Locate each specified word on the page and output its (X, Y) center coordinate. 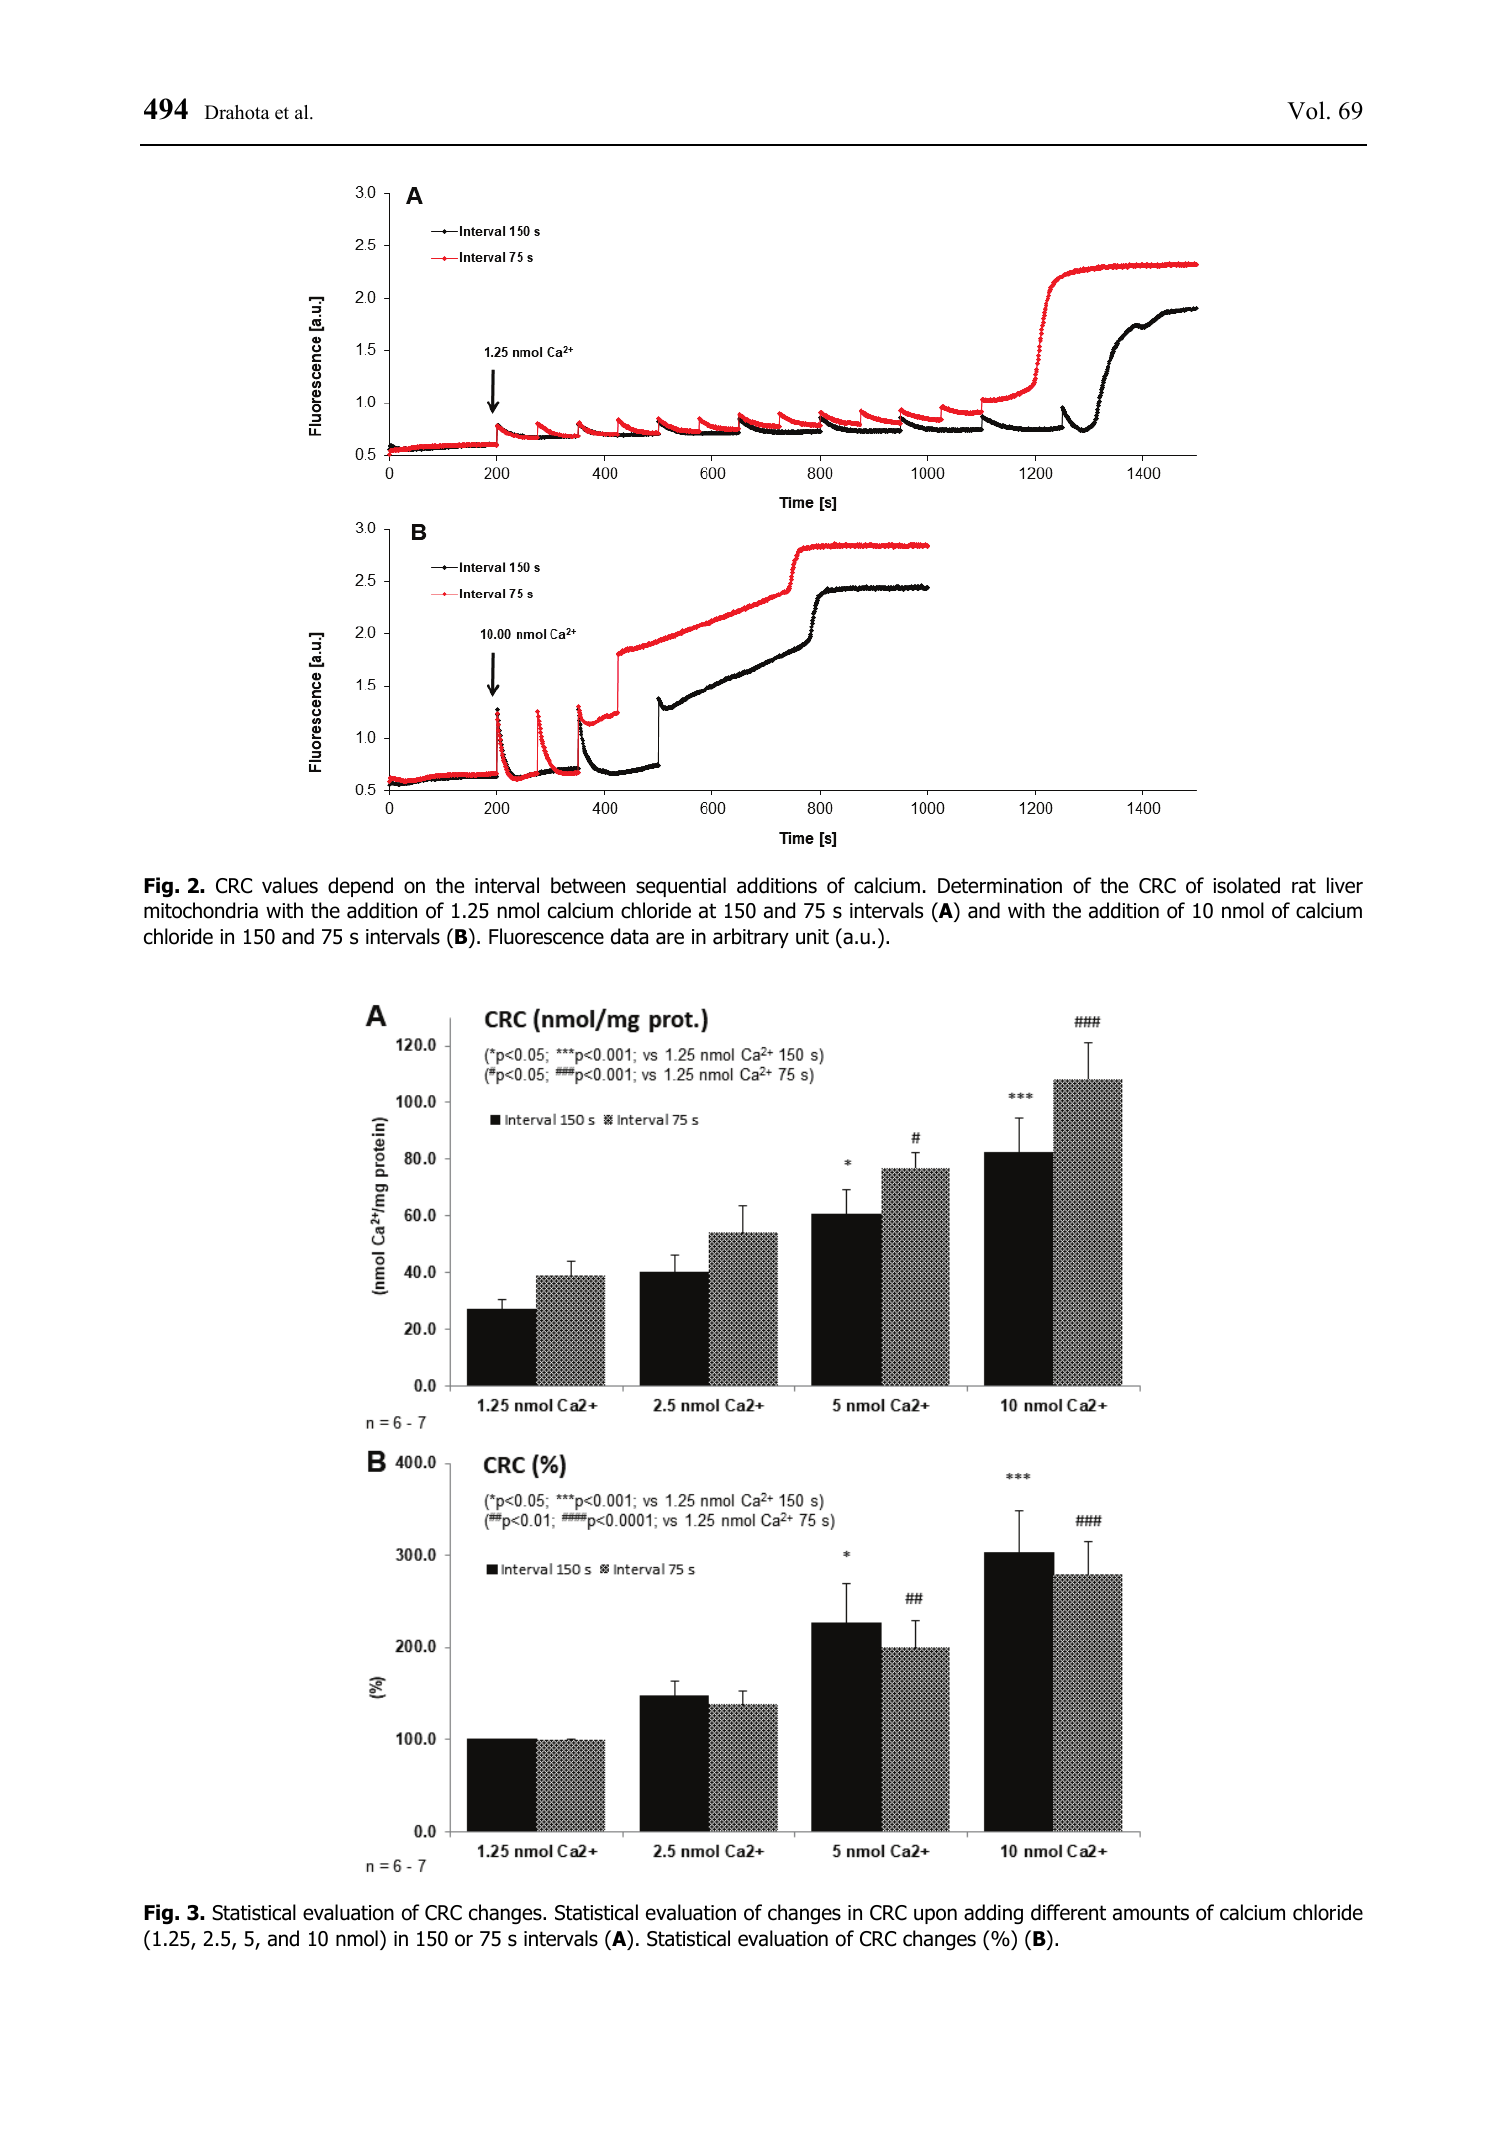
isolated (1246, 885)
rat (1304, 886)
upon (935, 1916)
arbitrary (751, 938)
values (290, 885)
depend (360, 887)
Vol (1306, 110)
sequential (681, 887)
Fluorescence (546, 936)
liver (1345, 885)
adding (993, 1914)
